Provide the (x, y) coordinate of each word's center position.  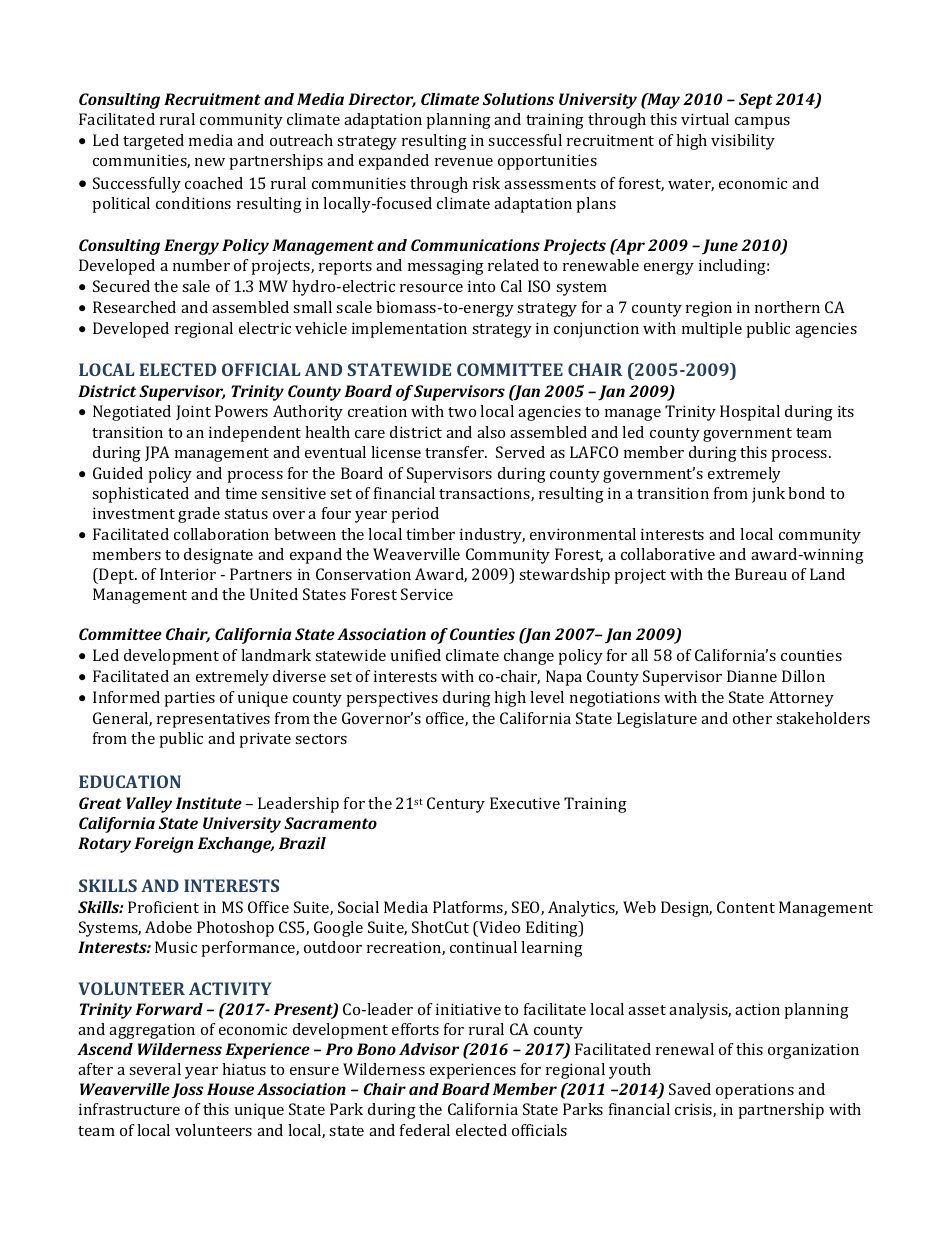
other (752, 718)
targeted (153, 142)
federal (425, 1130)
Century (456, 805)
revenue (464, 162)
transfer (456, 452)
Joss (188, 1091)
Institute (209, 803)
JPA (157, 453)
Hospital (750, 413)
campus (762, 123)
